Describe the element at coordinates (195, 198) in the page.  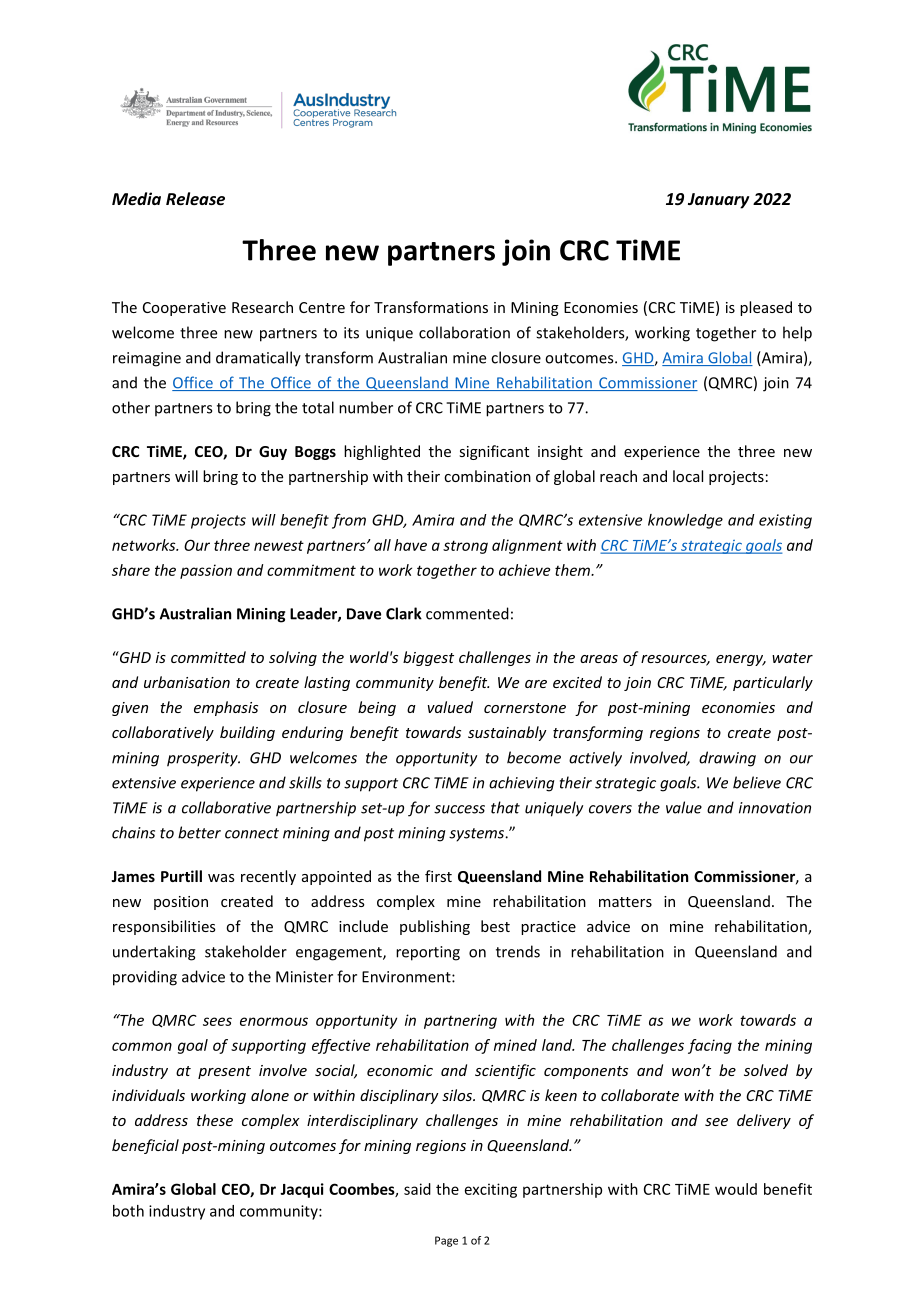
I see `Release` at that location.
